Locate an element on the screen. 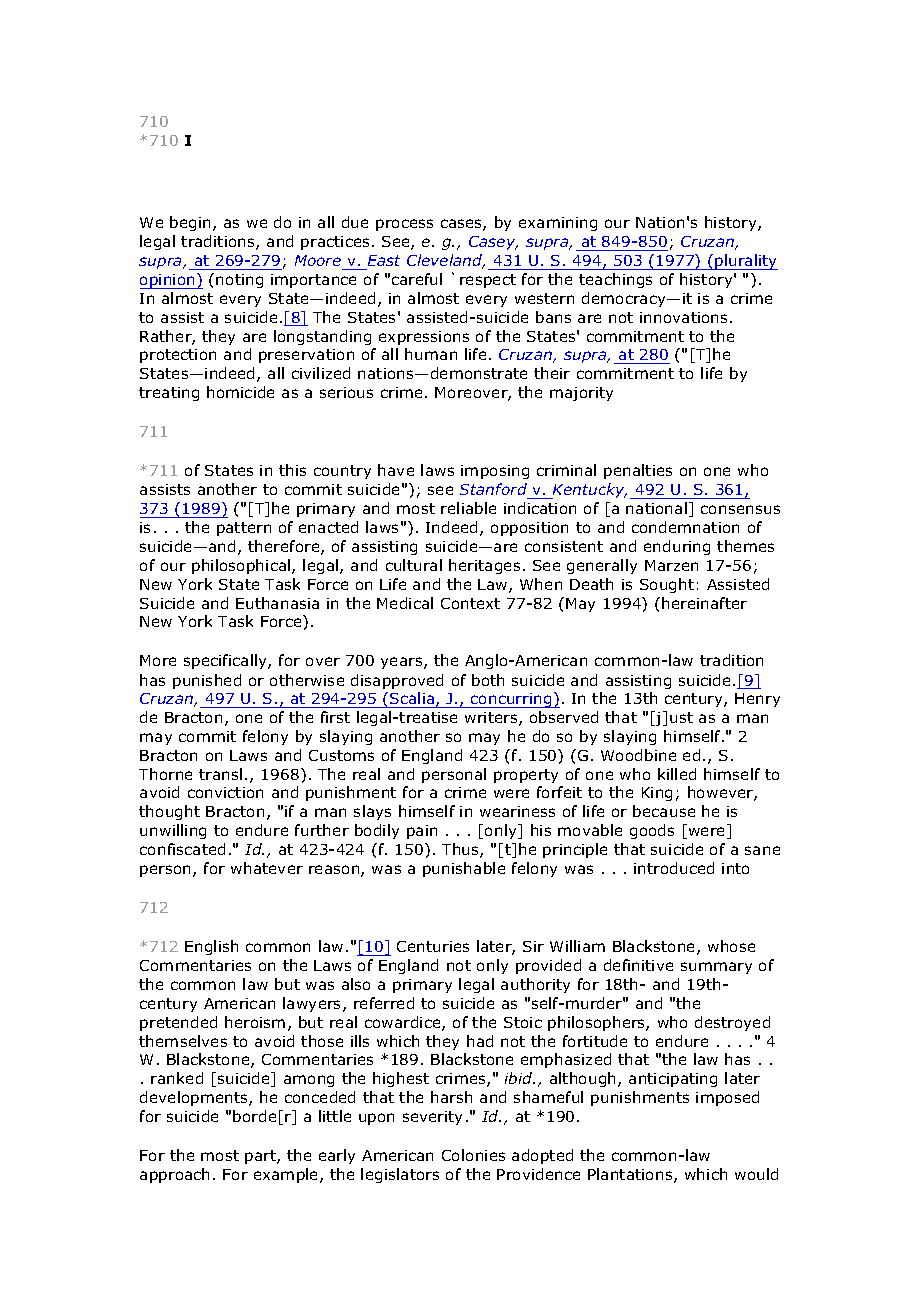 The height and width of the screenshot is (1308, 924). penalties is located at coordinates (638, 471).
